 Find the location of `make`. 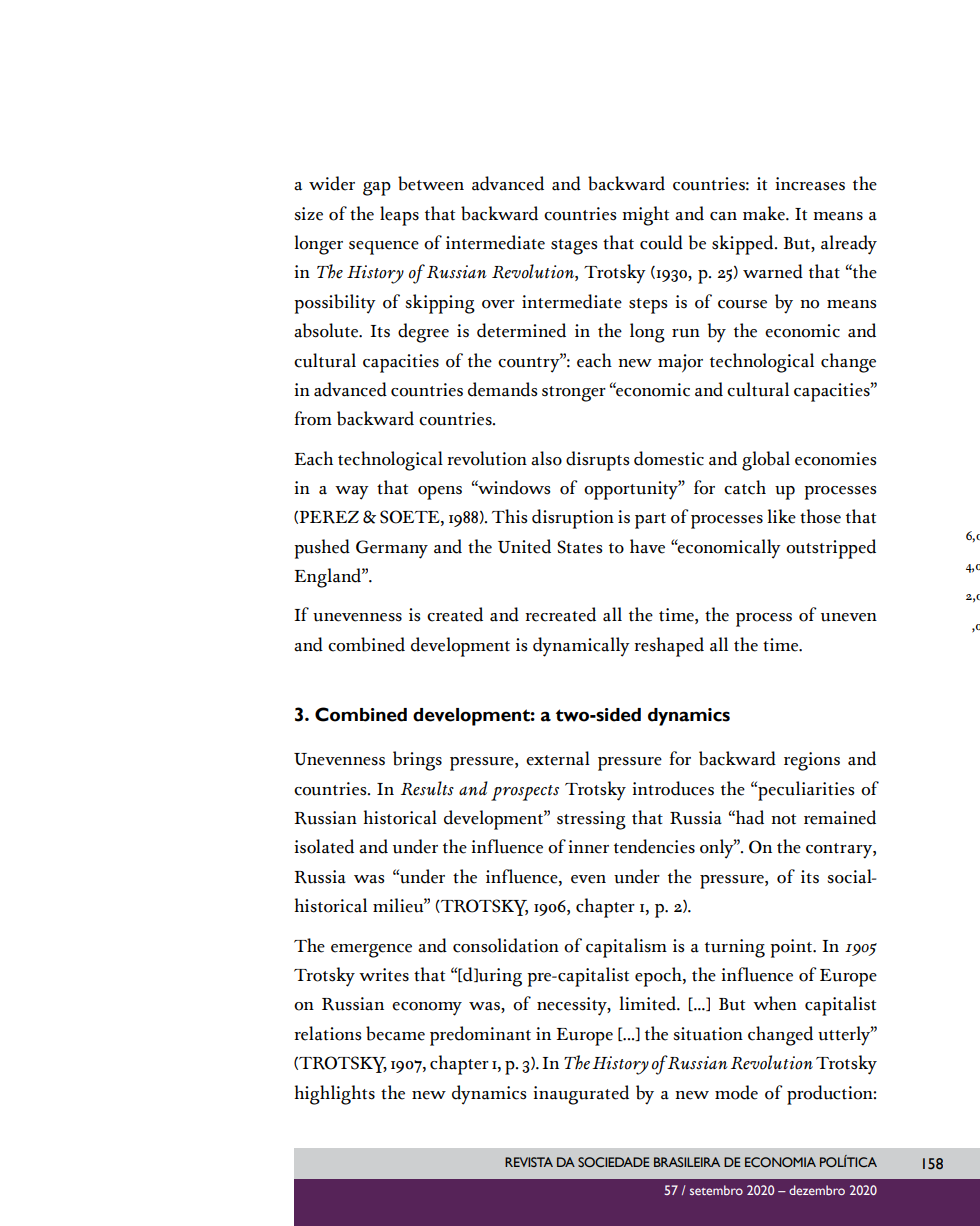

make is located at coordinates (765, 213).
